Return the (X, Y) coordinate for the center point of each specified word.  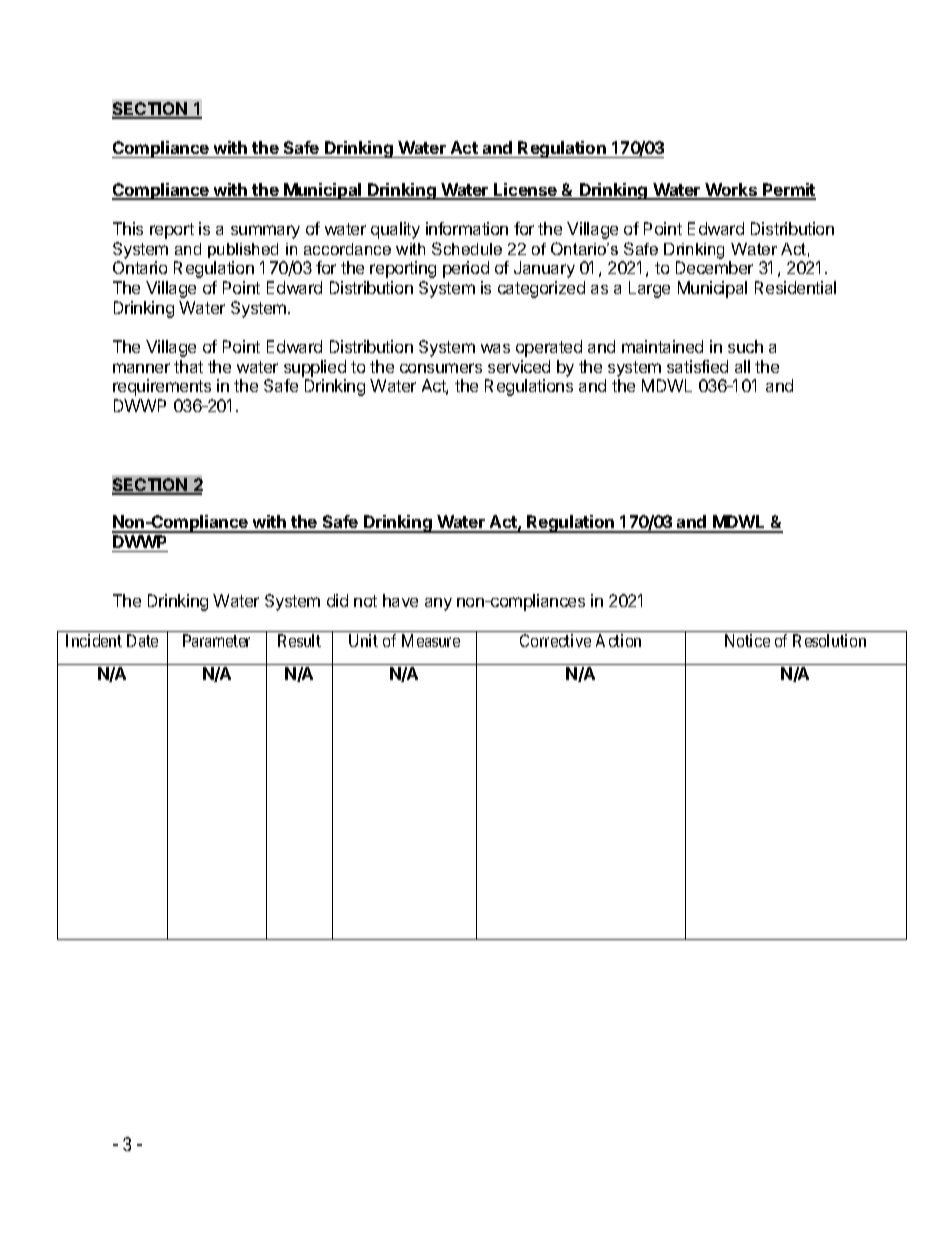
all (742, 366)
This (128, 228)
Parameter (216, 640)
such (745, 346)
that (188, 366)
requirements (162, 387)
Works (731, 191)
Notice (747, 640)
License (525, 191)
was (495, 348)
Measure (431, 640)
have (400, 600)
